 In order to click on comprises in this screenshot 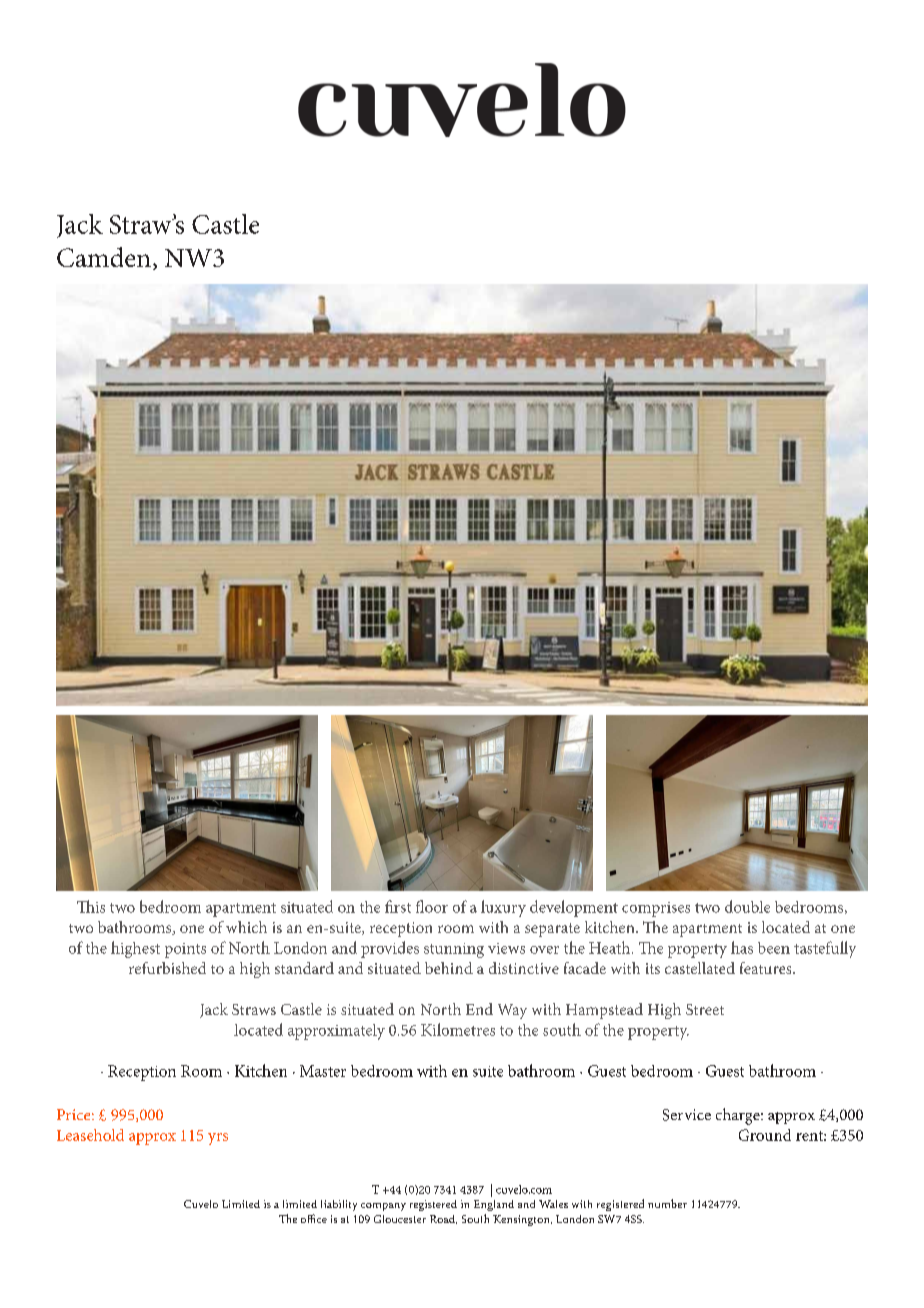, I will do `click(656, 909)`.
